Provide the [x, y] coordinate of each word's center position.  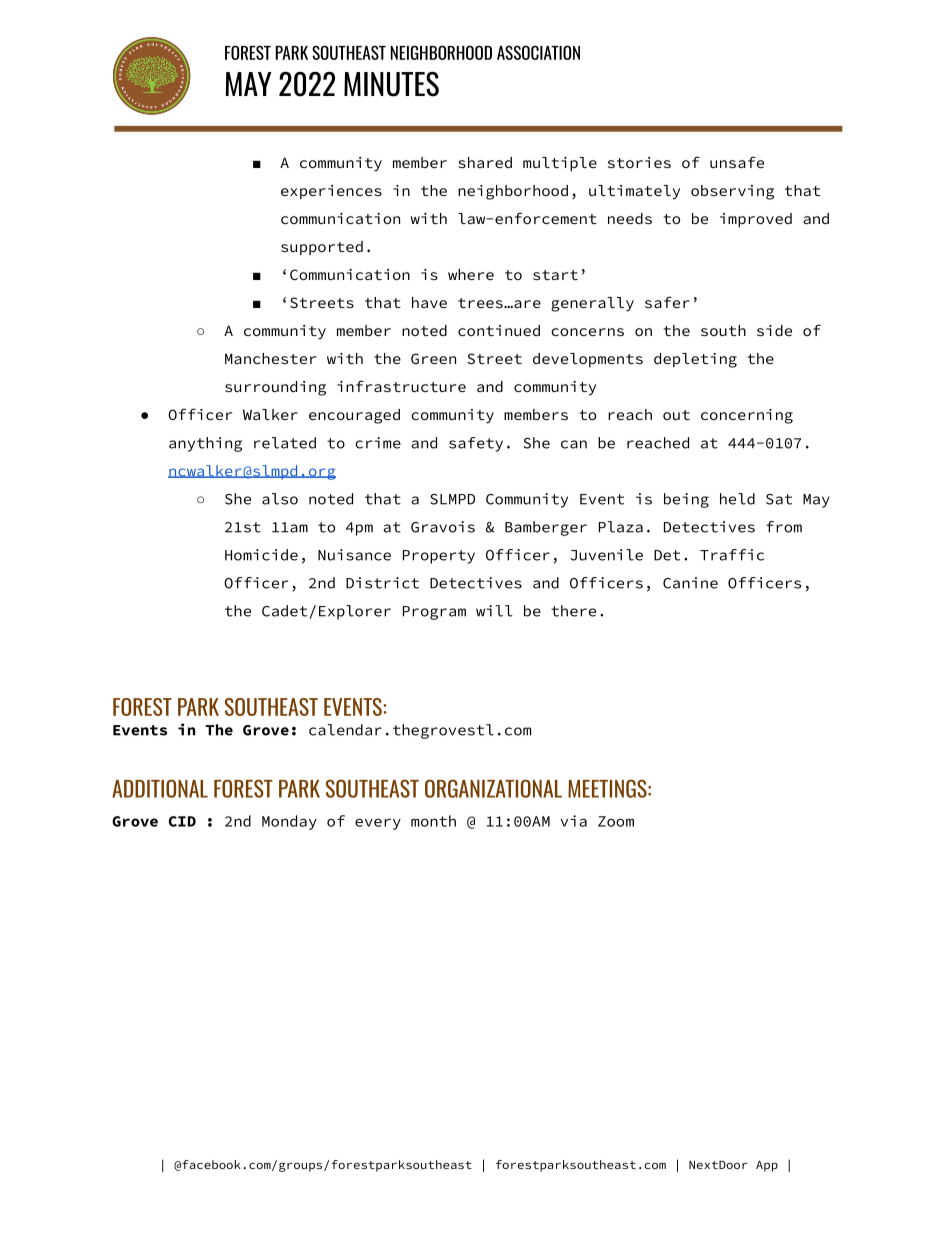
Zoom [616, 821]
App [767, 1166]
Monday [289, 822]
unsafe [737, 162]
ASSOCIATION [538, 52]
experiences [331, 192]
